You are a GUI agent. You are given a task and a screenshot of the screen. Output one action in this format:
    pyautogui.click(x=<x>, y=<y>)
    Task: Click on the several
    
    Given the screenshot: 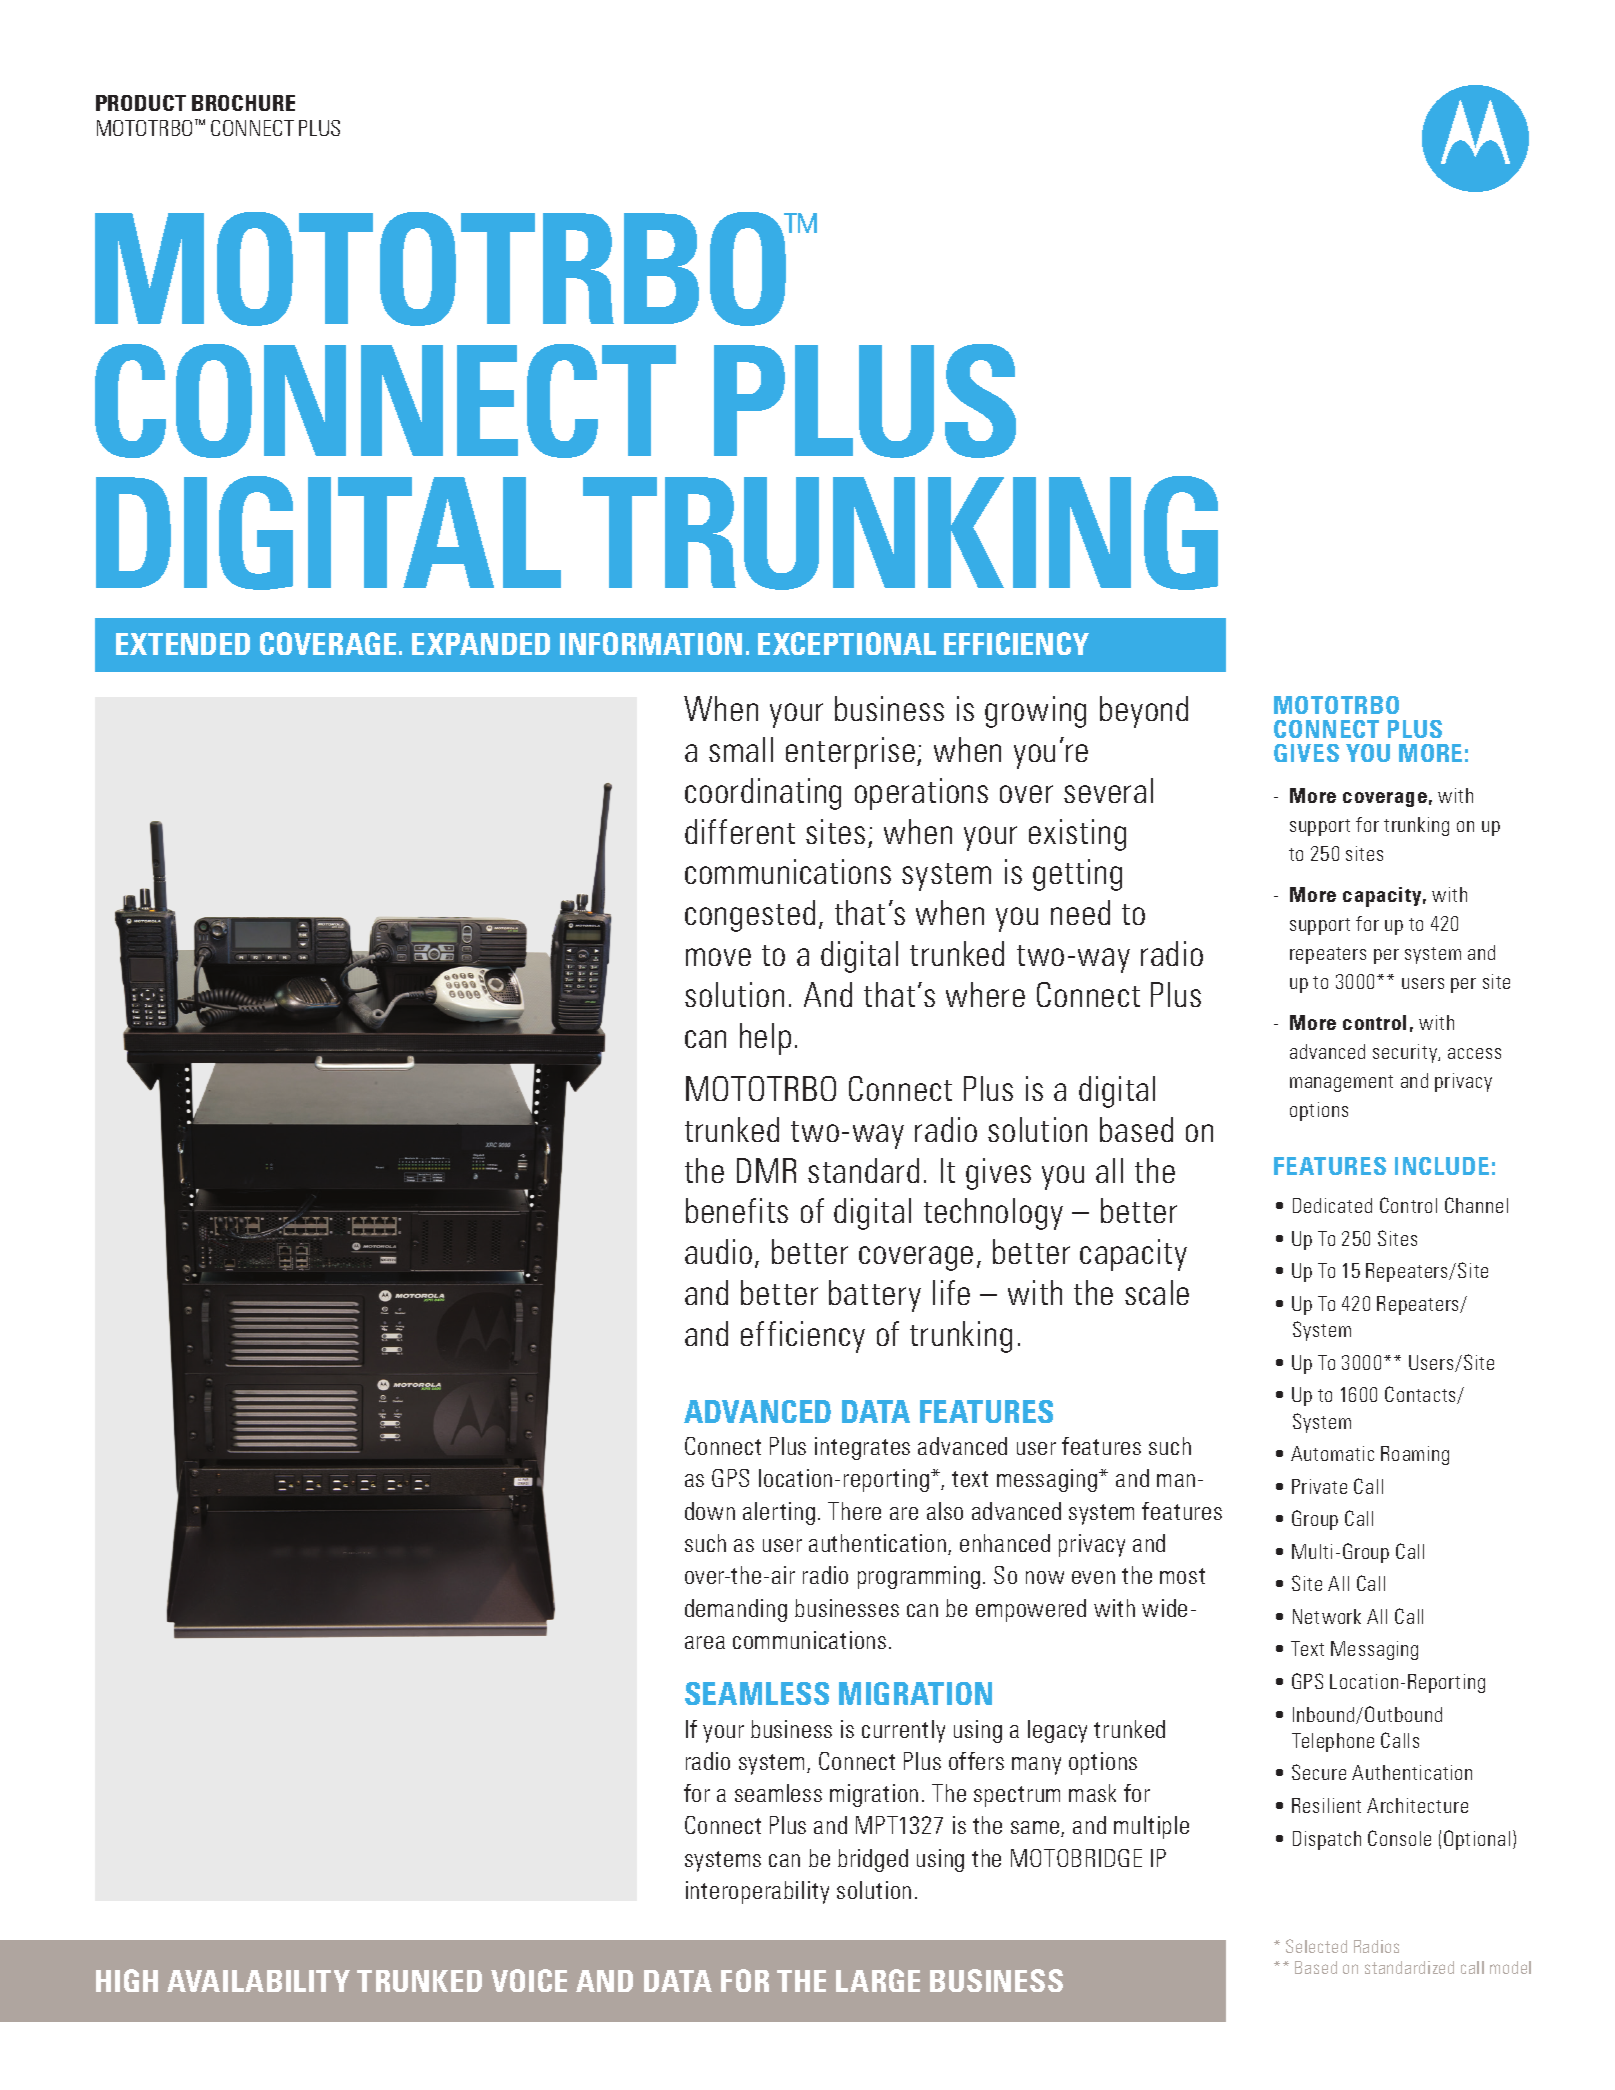 What is the action you would take?
    pyautogui.click(x=1108, y=790)
